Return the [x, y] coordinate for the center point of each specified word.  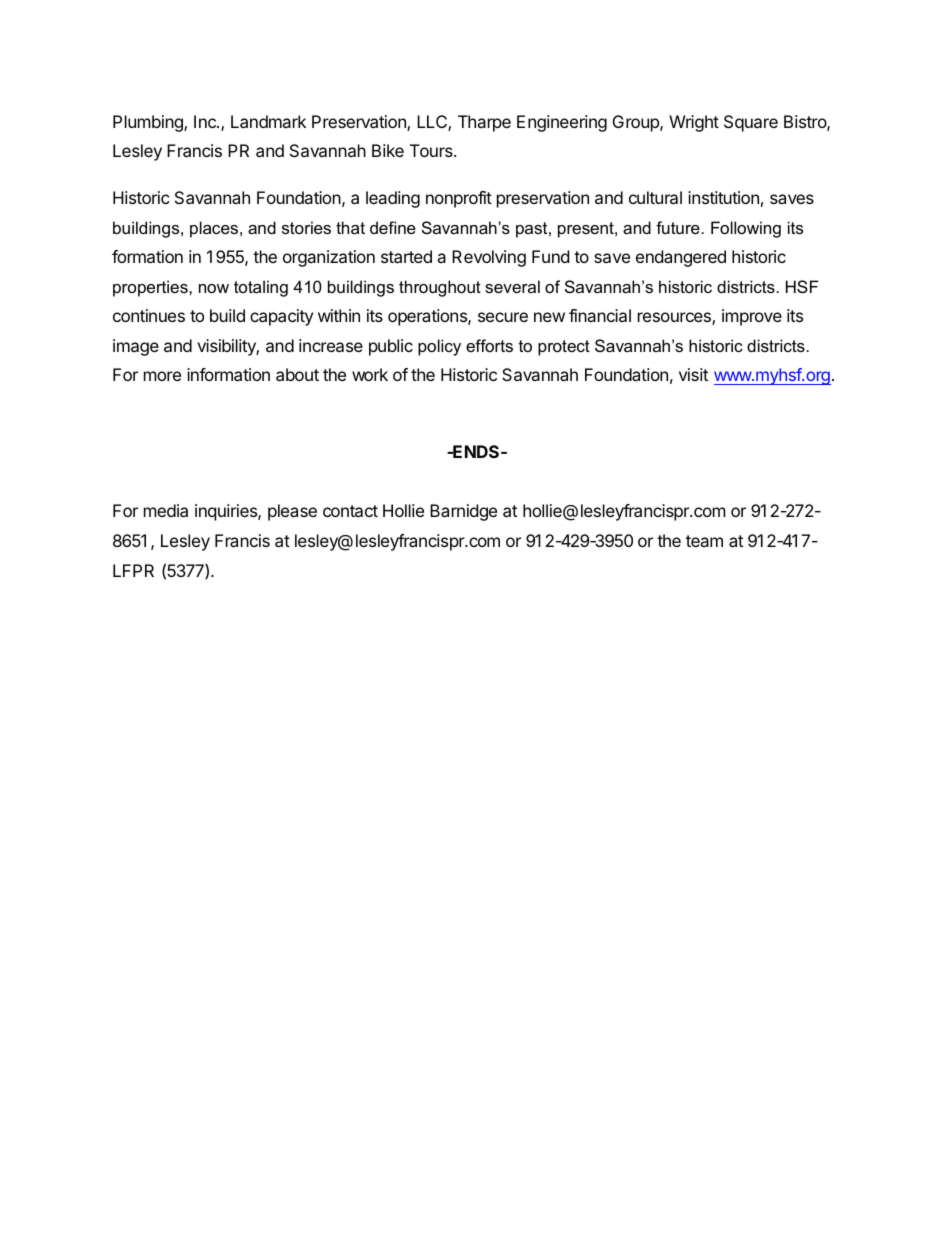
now [214, 288]
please [292, 512]
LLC [433, 123]
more [162, 376]
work [370, 374]
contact [350, 511]
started [406, 256]
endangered [681, 258]
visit [693, 374]
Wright [694, 123]
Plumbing [149, 123]
